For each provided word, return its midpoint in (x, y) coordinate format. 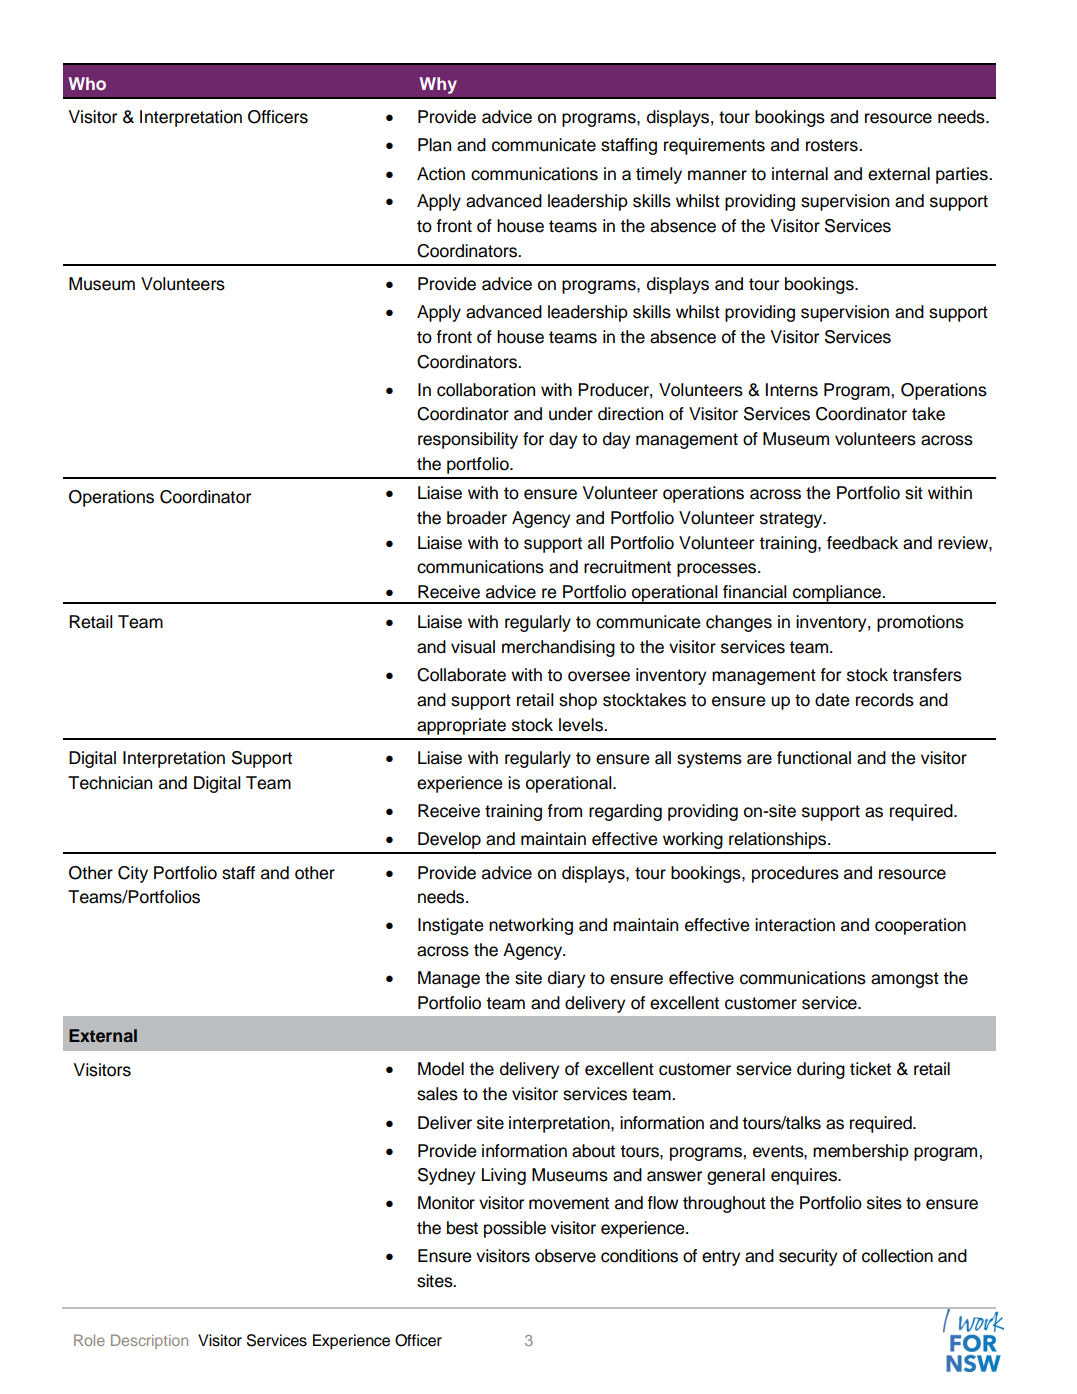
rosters (833, 145)
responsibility (468, 440)
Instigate (450, 926)
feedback (862, 543)
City (133, 874)
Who (87, 83)
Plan (434, 145)
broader (477, 518)
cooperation (920, 926)
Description (149, 1341)
